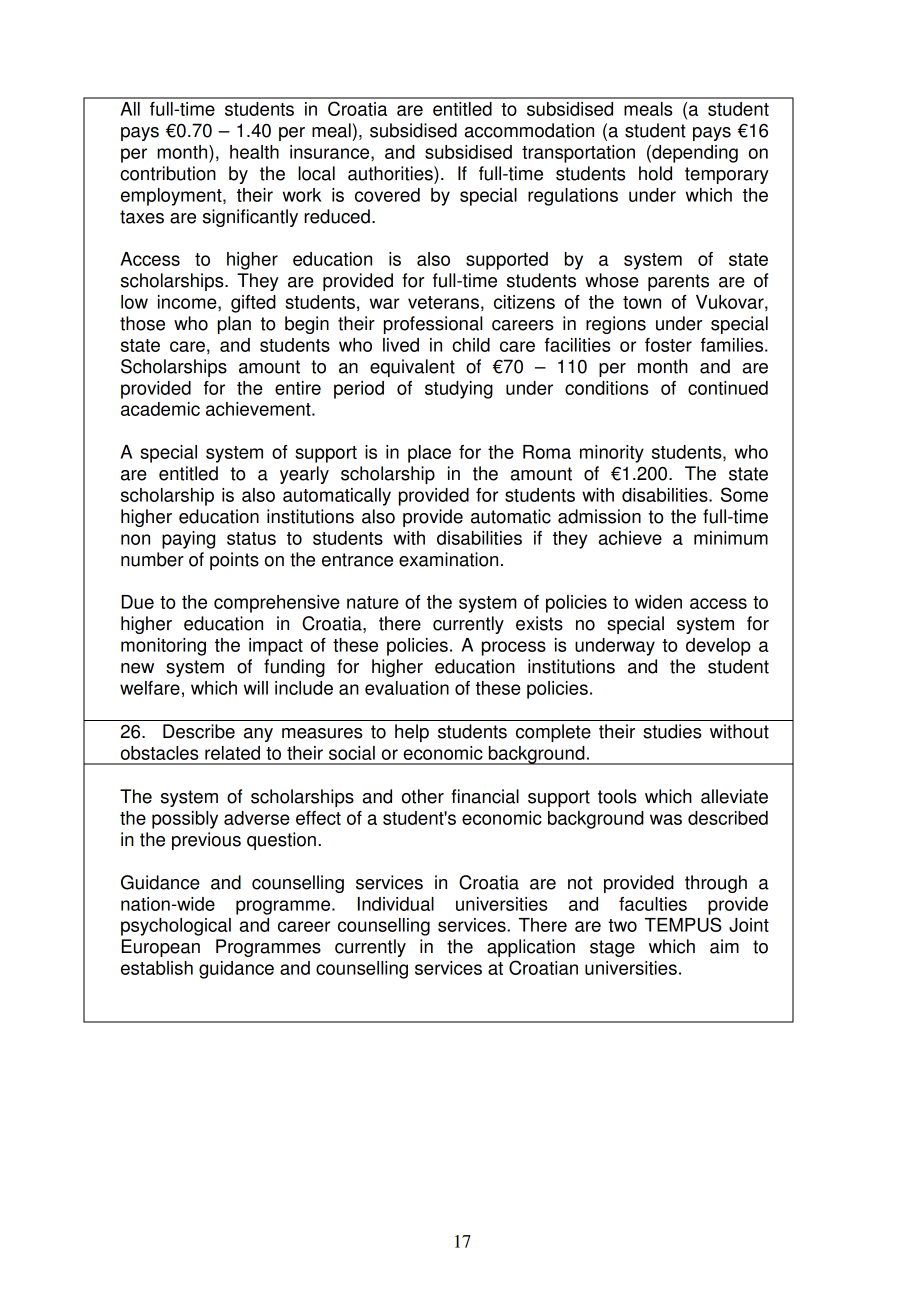  I want to click on continued, so click(728, 388).
